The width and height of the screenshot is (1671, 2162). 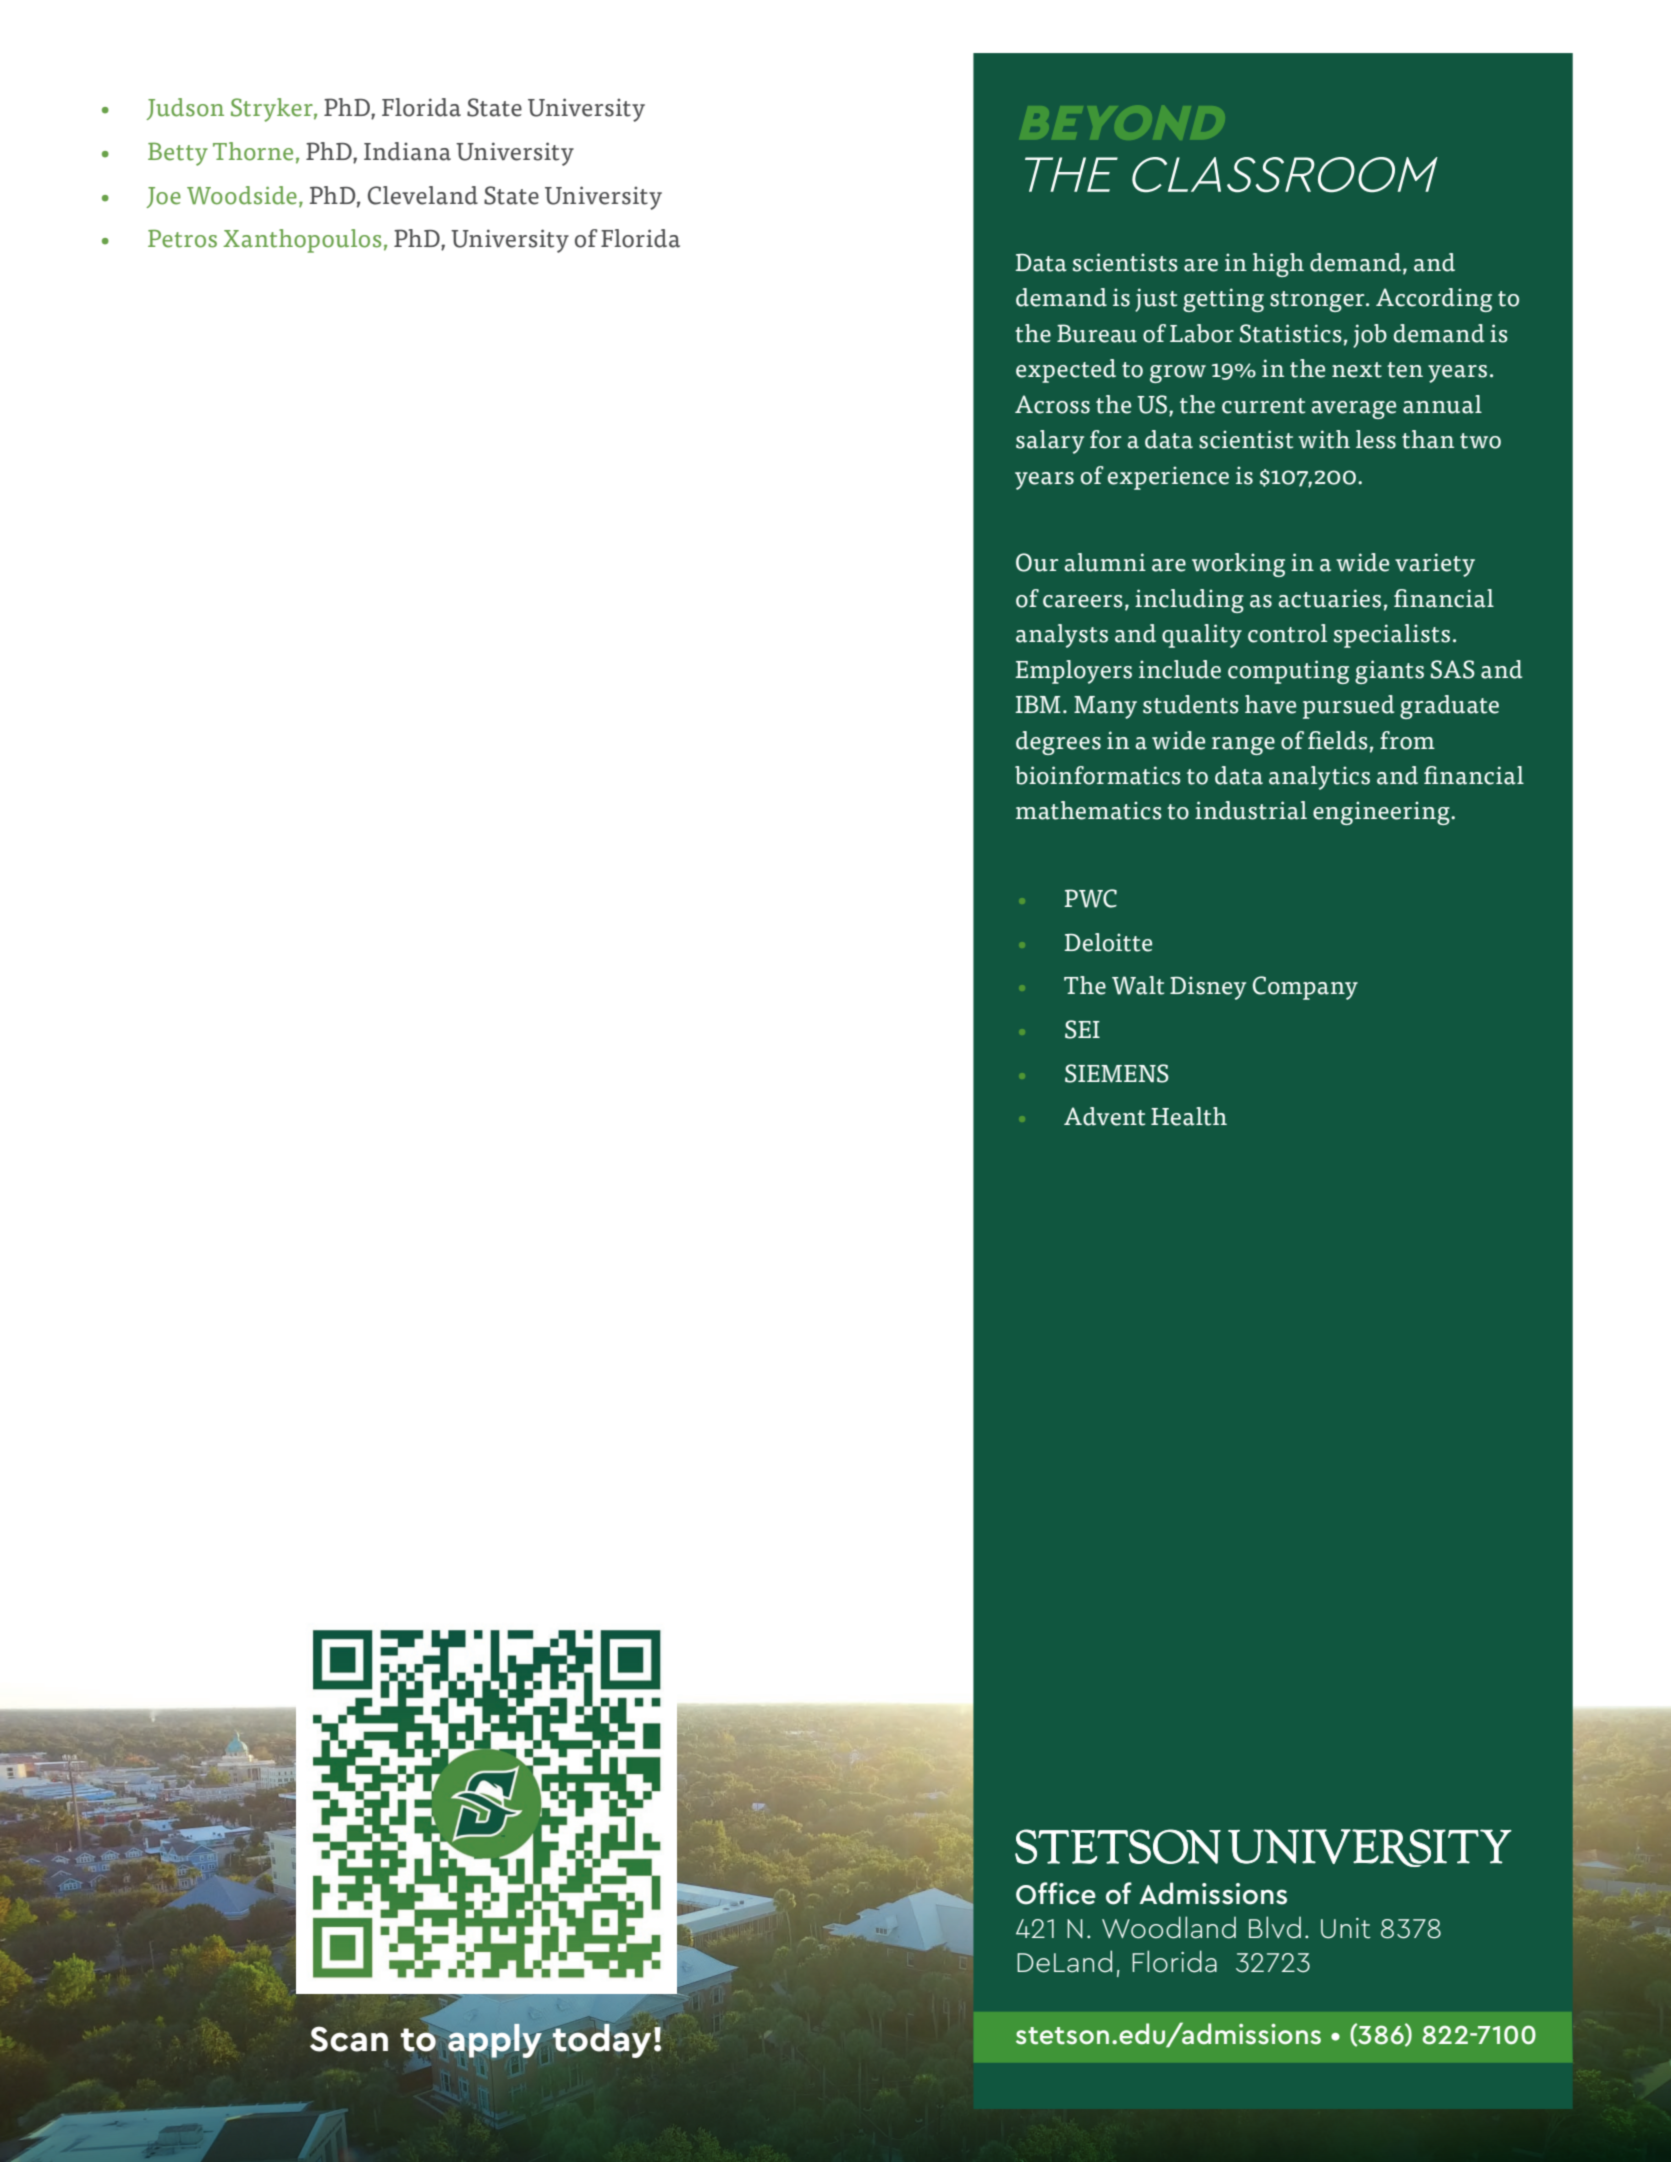 I want to click on Scan, so click(x=349, y=2039).
